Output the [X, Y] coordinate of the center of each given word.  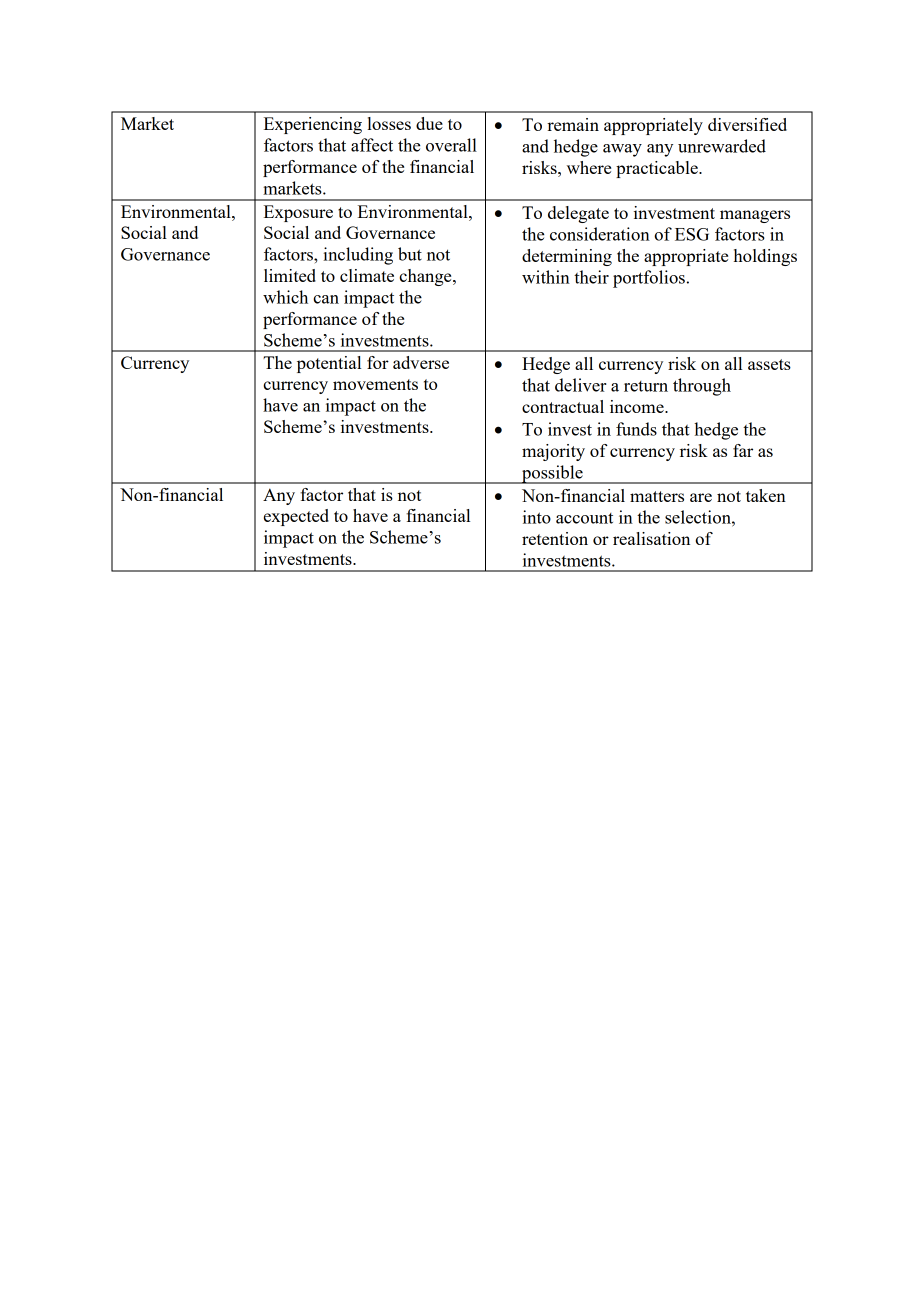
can [326, 299]
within [546, 277]
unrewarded [722, 146]
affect [372, 145]
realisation [651, 538]
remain [573, 124]
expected [296, 517]
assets [769, 364]
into [537, 517]
